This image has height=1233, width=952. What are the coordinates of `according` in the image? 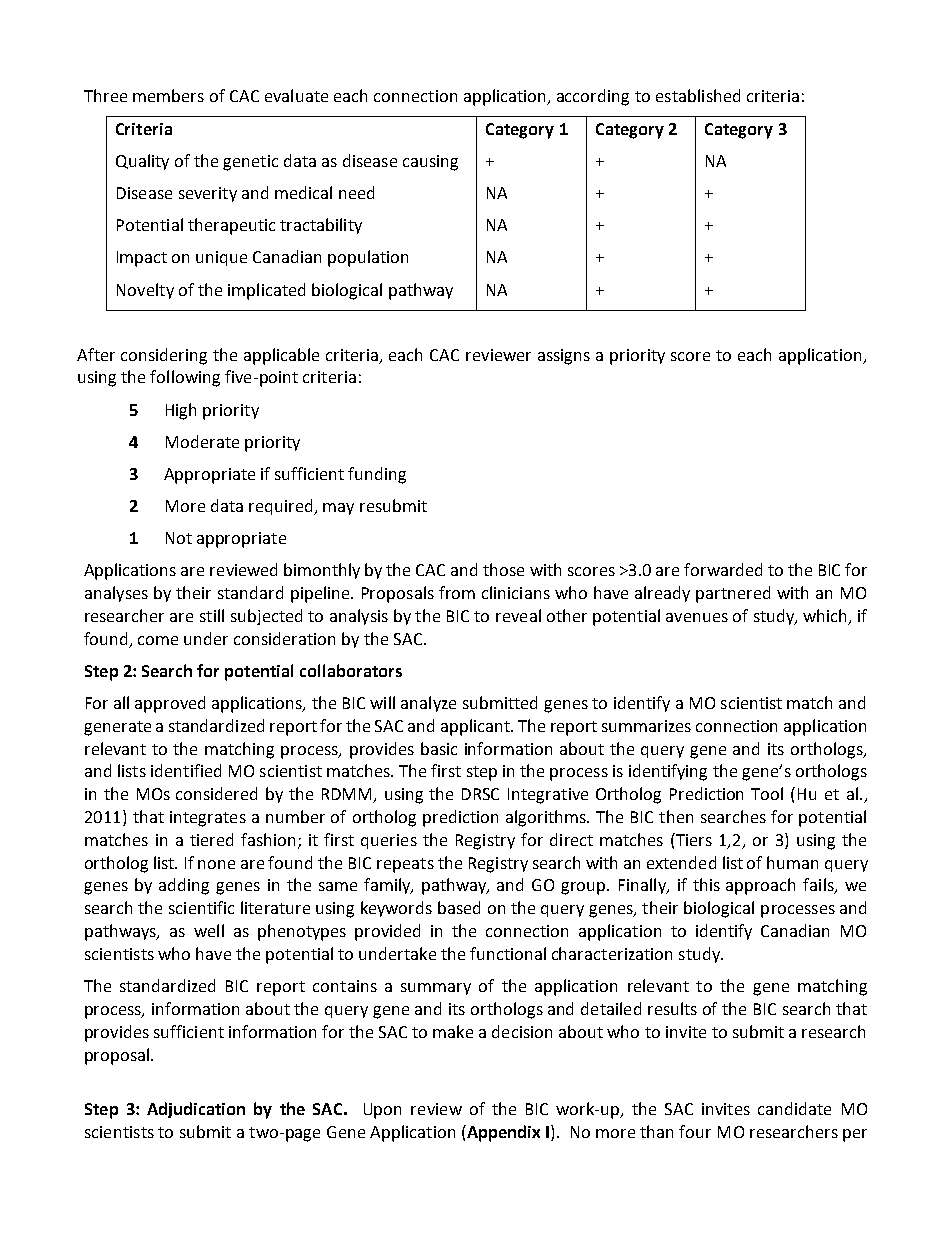 It's located at (593, 97).
